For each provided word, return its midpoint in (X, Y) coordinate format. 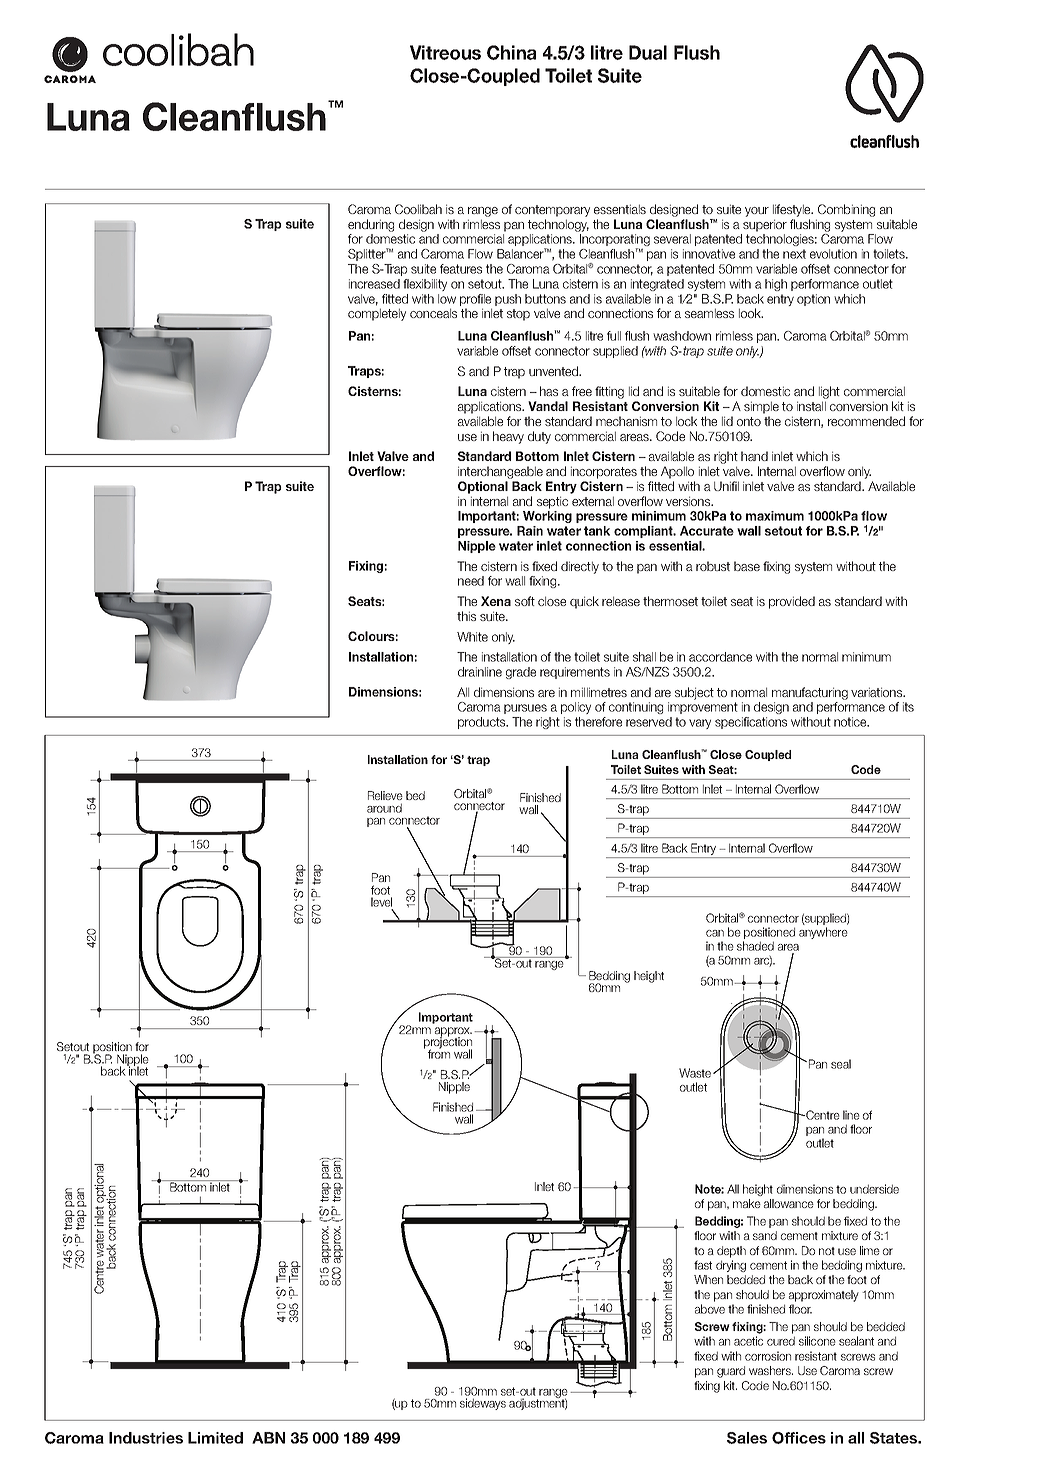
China (511, 52)
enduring (371, 225)
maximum (775, 516)
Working (547, 517)
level (381, 902)
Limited (215, 1438)
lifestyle (793, 210)
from (439, 1053)
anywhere (823, 933)
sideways (483, 1404)
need (471, 581)
